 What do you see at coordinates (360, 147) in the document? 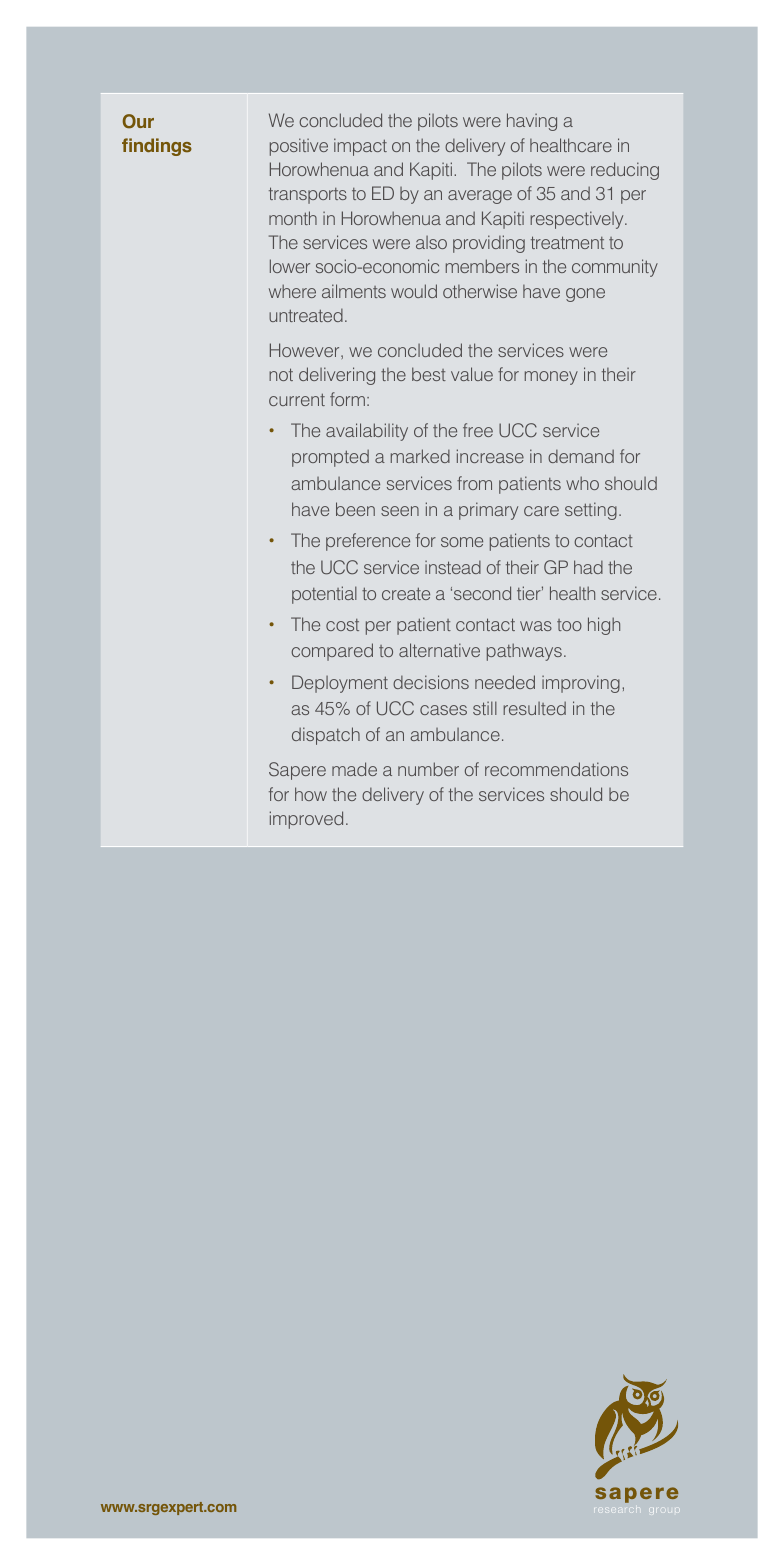
I see `impact` at bounding box center [360, 147].
